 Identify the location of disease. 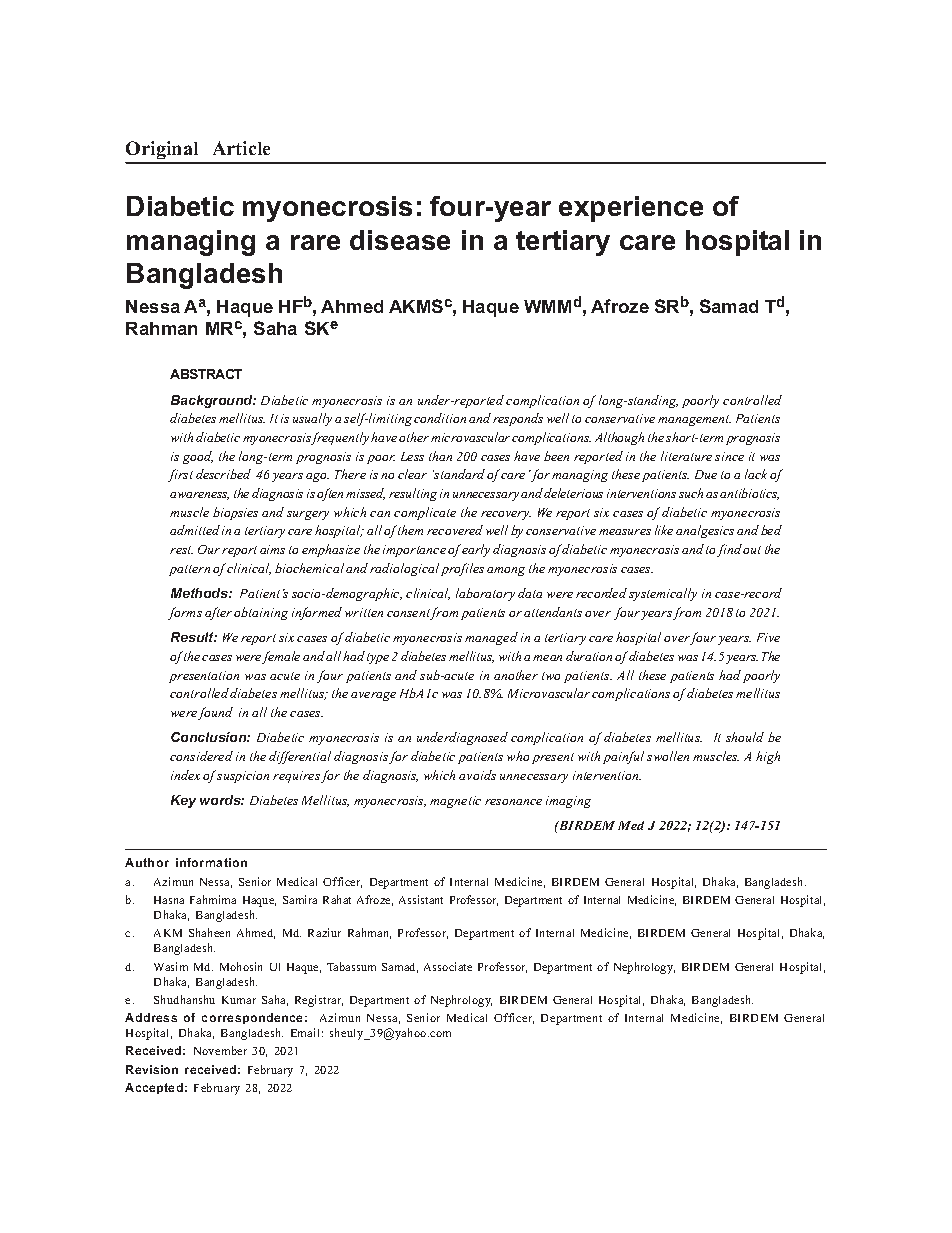
(400, 240).
